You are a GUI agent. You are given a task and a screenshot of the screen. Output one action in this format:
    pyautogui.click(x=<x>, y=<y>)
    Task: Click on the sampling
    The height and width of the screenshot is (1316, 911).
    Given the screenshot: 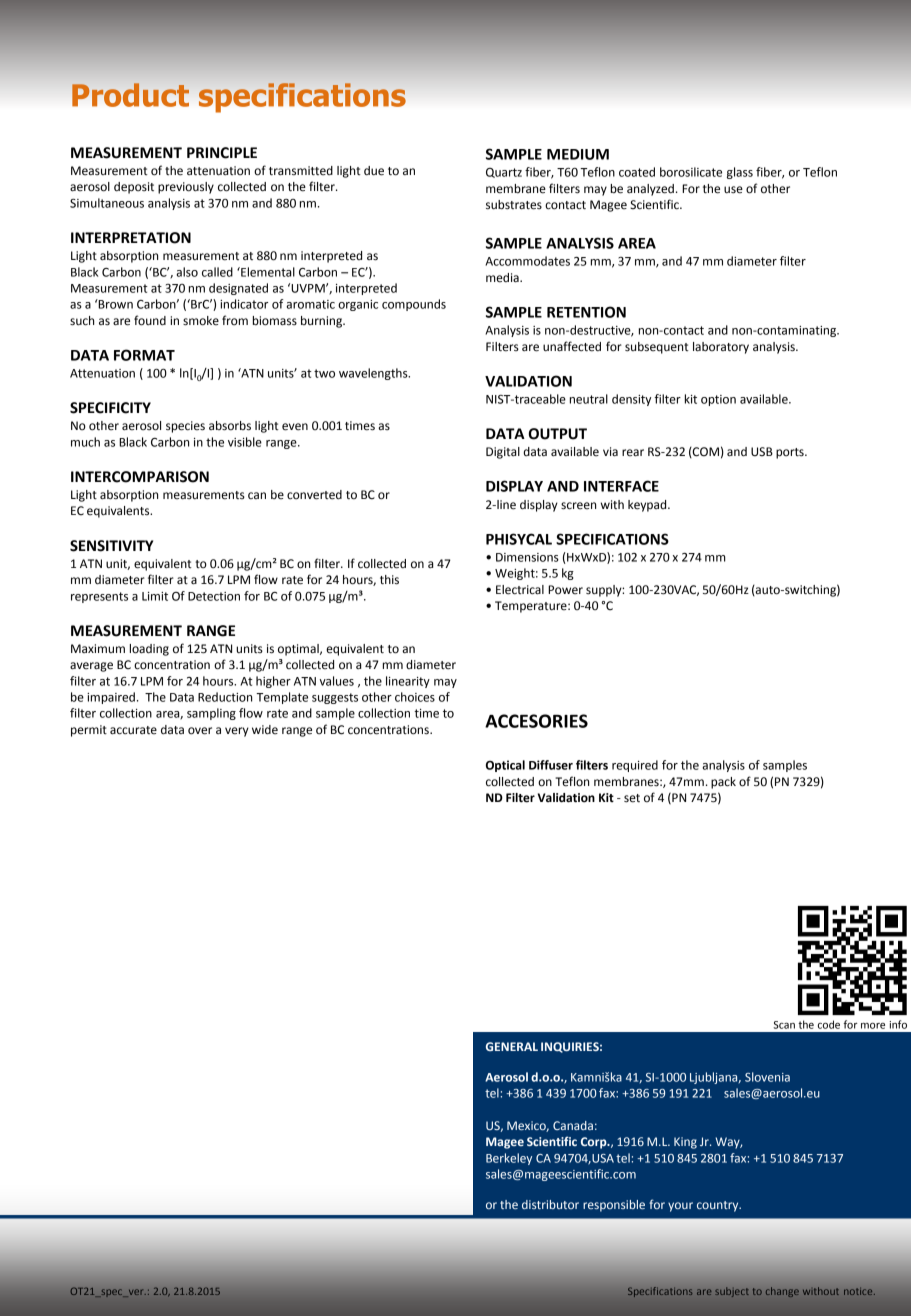 What is the action you would take?
    pyautogui.click(x=211, y=714)
